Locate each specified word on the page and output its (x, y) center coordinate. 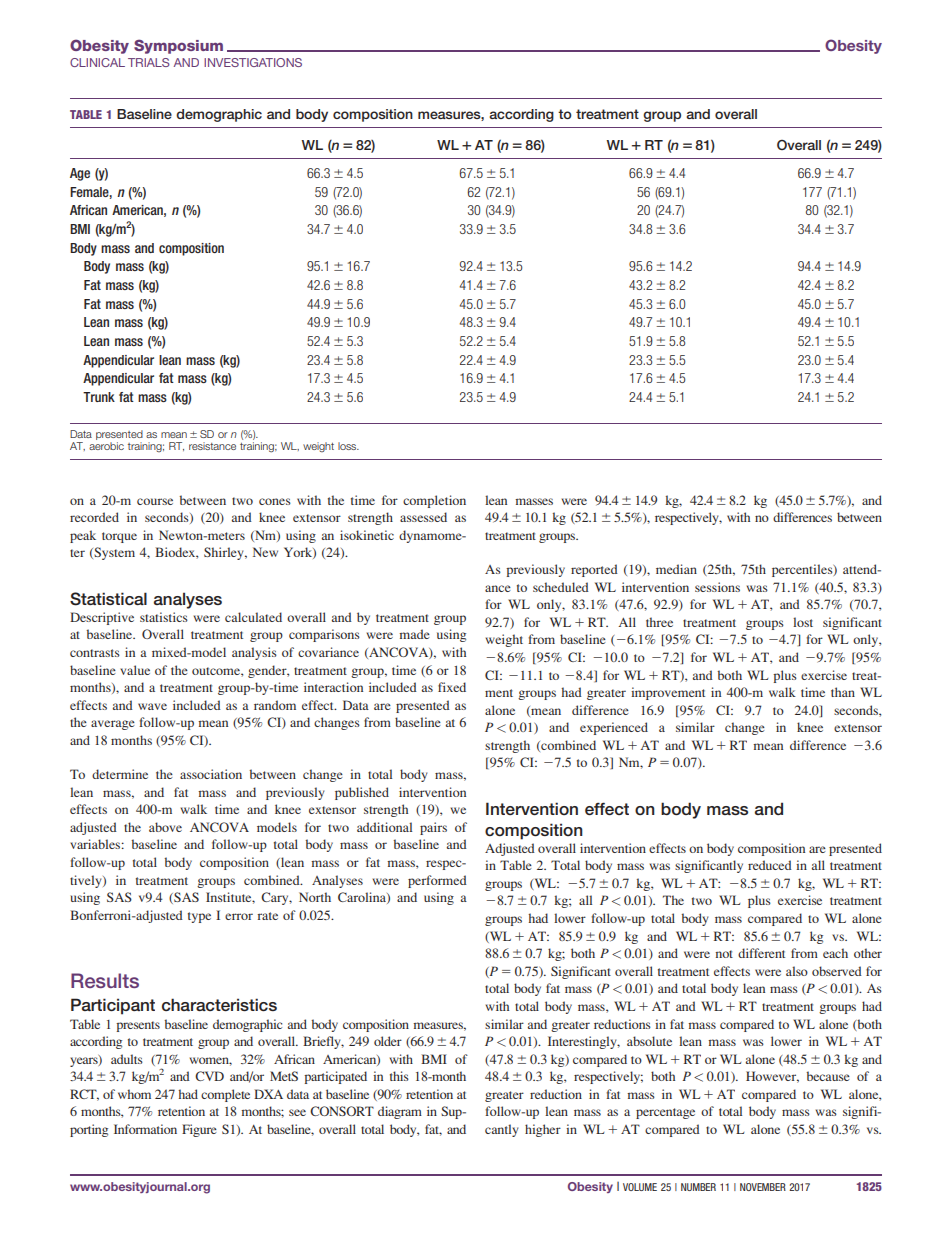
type (199, 917)
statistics (164, 617)
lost (803, 622)
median (676, 569)
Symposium (178, 46)
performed (437, 881)
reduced (770, 865)
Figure (199, 1130)
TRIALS (149, 62)
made (414, 634)
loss (348, 446)
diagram (400, 1112)
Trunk (99, 397)
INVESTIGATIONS (253, 62)
